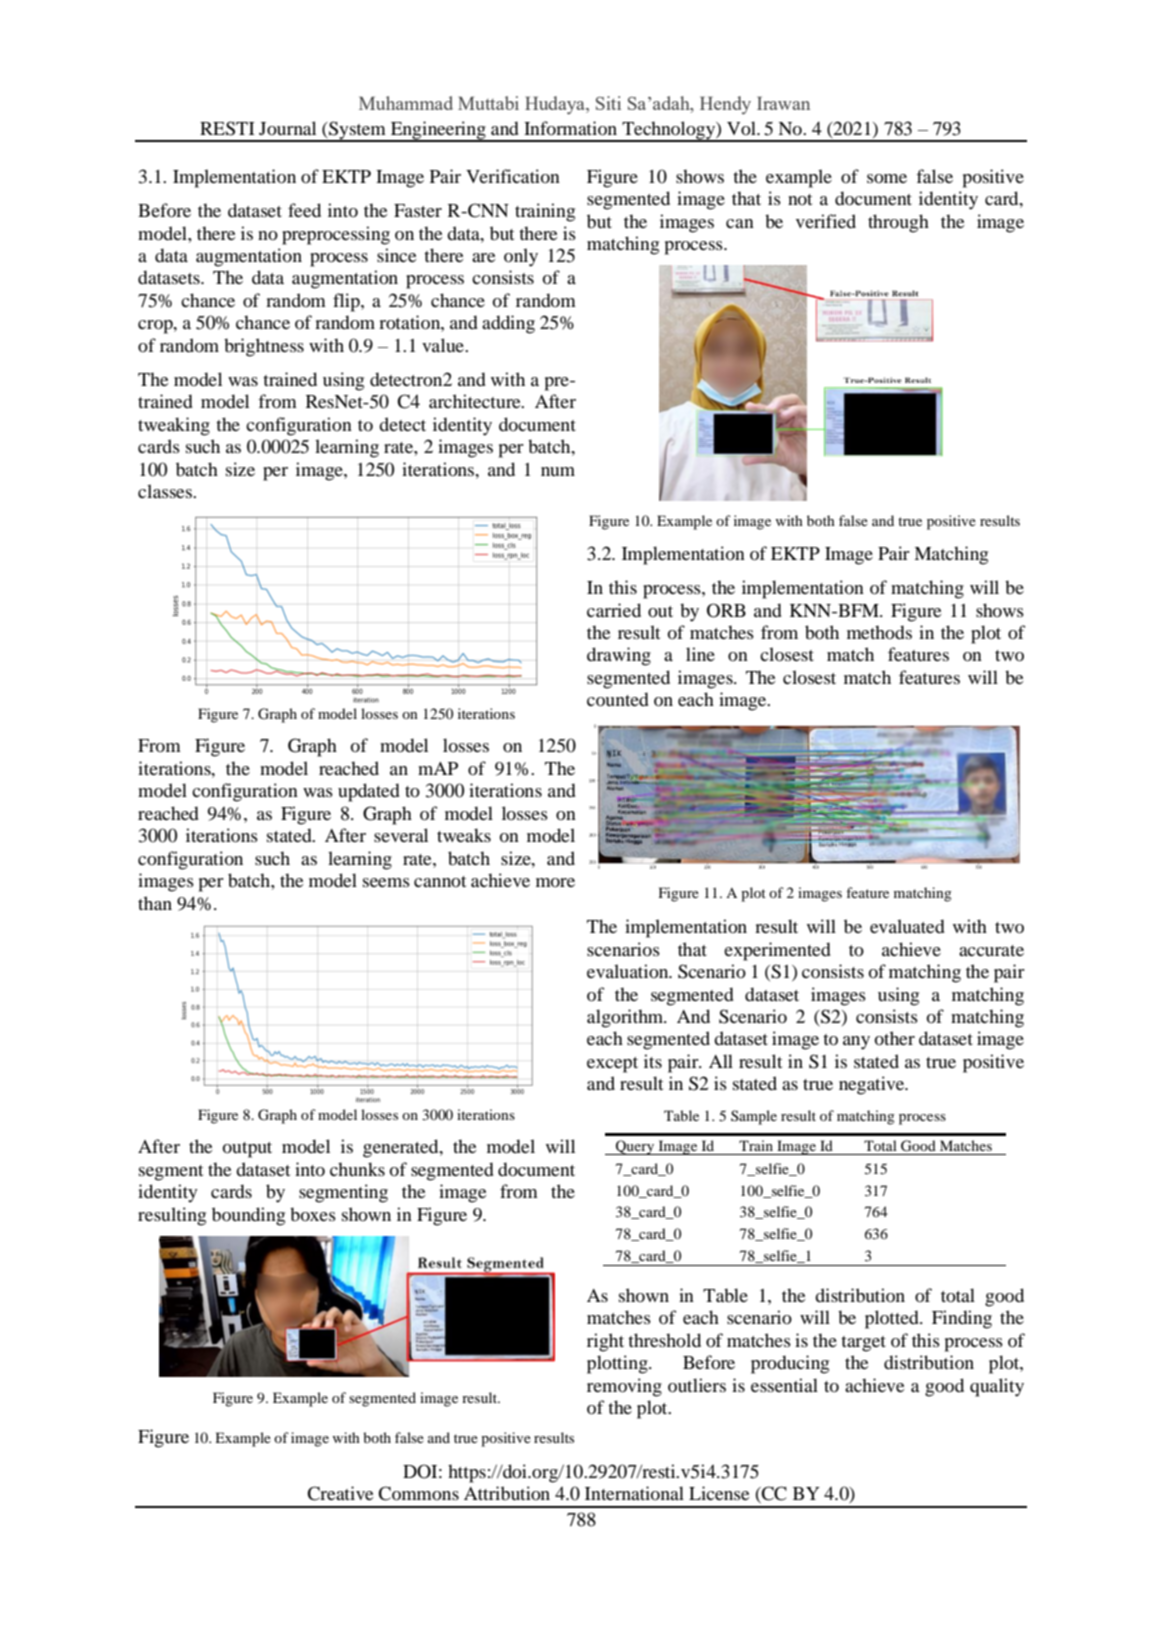 This page has height=1644, width=1162. Describe the element at coordinates (340, 1493) in the page. I see `Creative` at that location.
